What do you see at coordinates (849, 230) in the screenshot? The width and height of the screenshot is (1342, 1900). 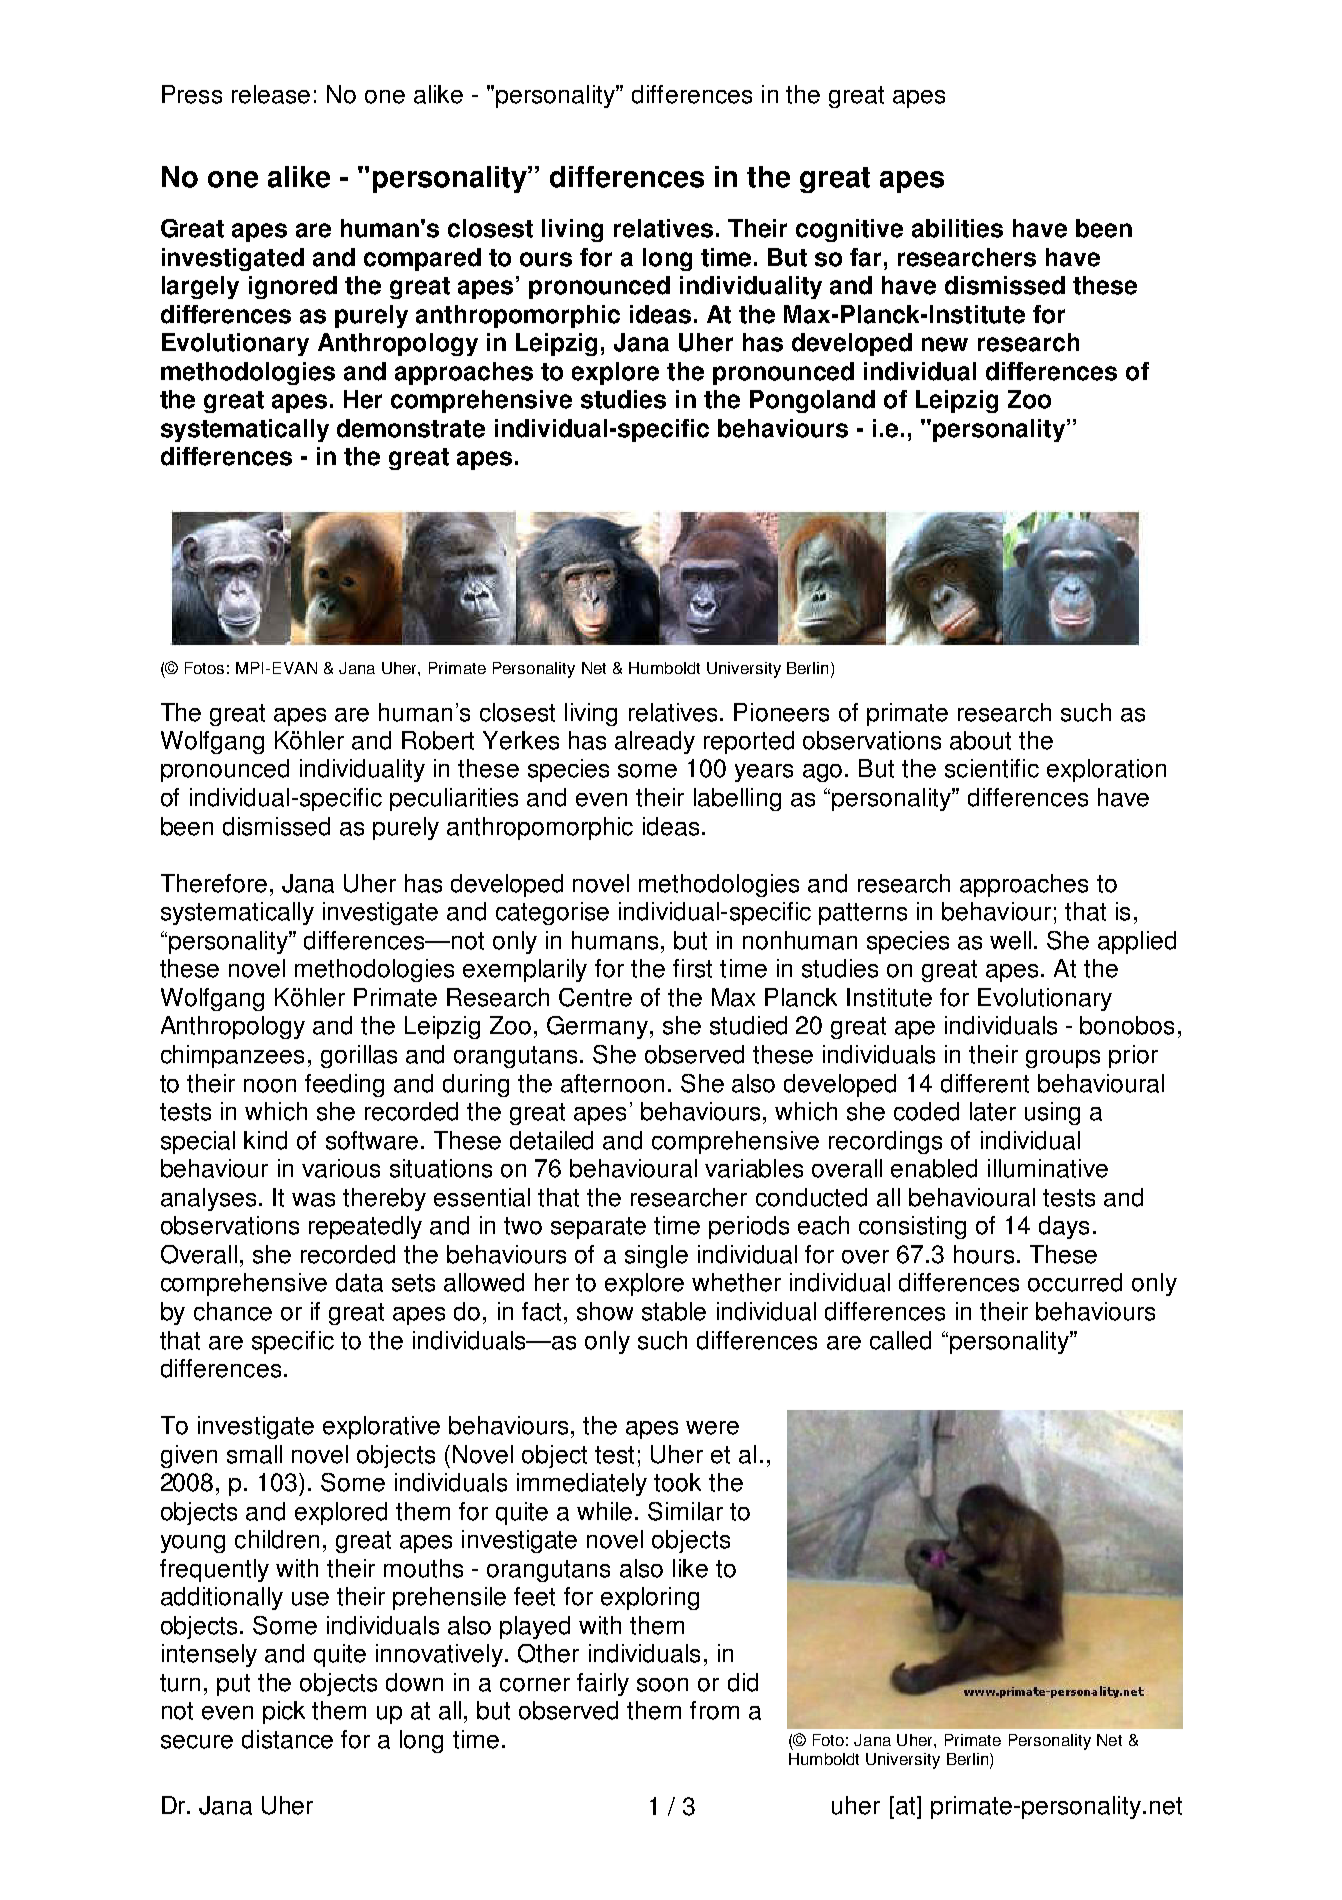 I see `cognitive` at bounding box center [849, 230].
